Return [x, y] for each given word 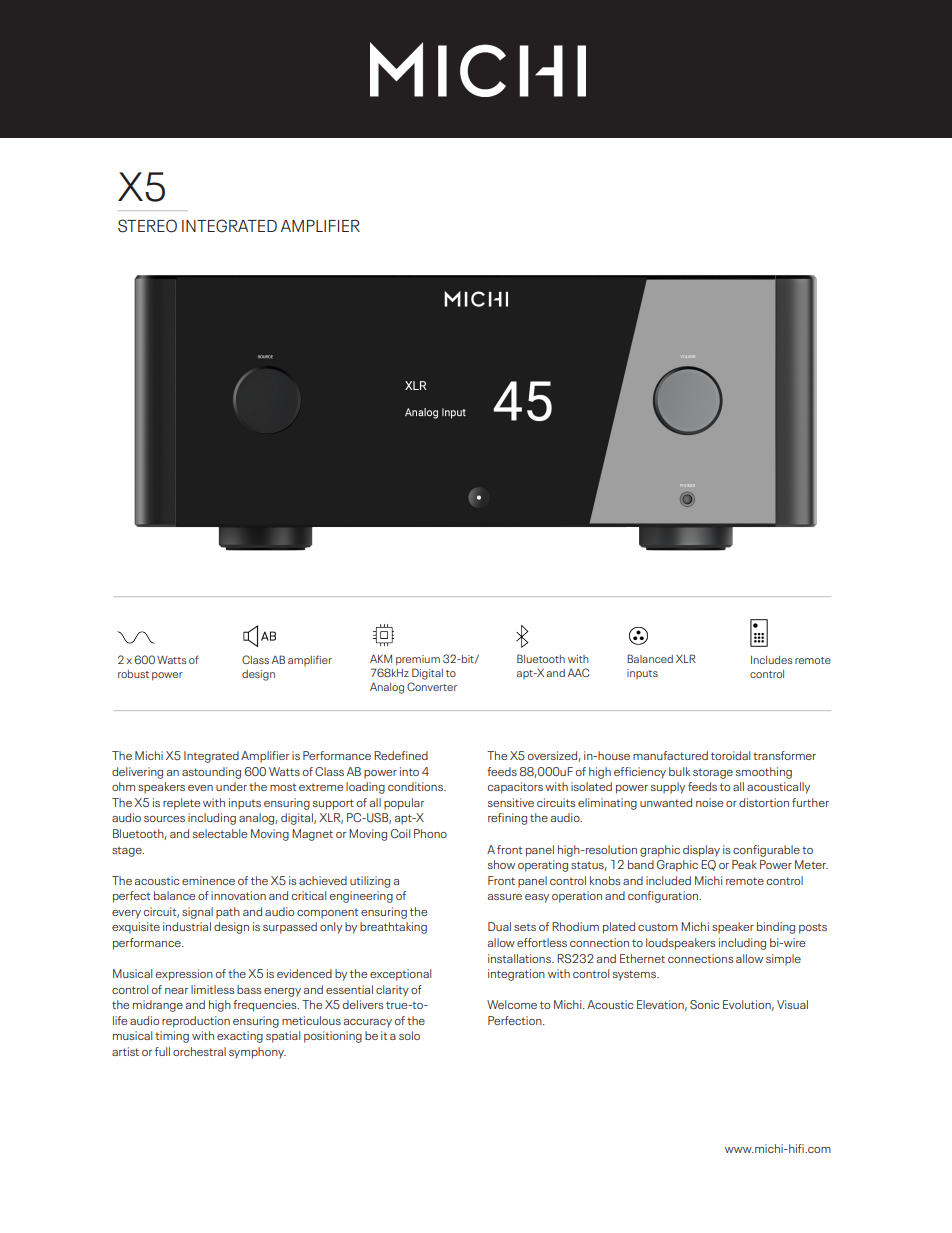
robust [133, 674]
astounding [211, 773]
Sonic [704, 1004]
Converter [432, 686]
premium [418, 660]
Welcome [512, 1004]
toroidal [730, 755]
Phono [430, 833]
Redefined [401, 755]
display [701, 851]
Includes [772, 660]
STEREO [147, 226]
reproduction [196, 1022]
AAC [578, 672]
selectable [220, 833]
